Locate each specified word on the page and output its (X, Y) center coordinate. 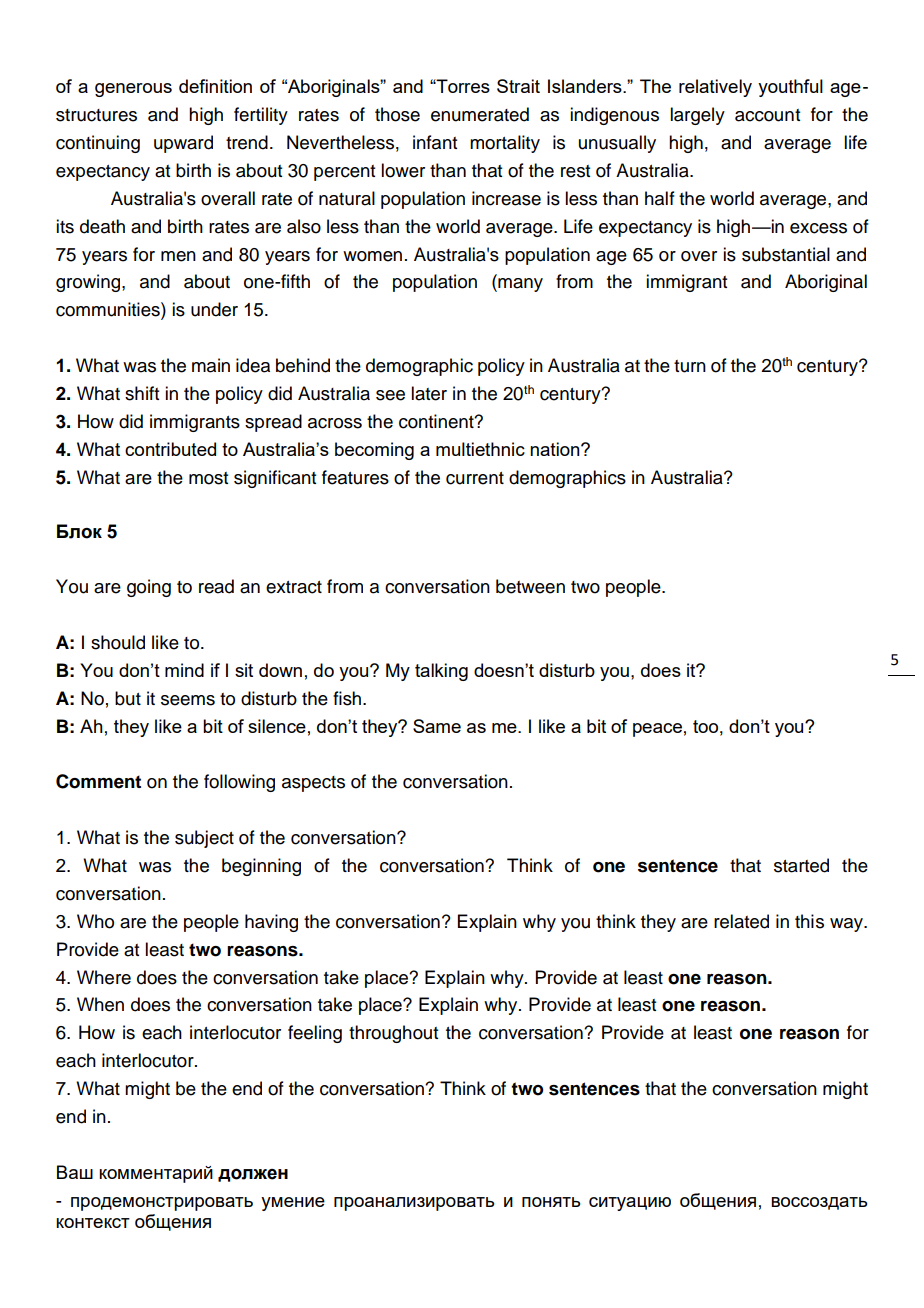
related (741, 921)
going (149, 588)
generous (133, 90)
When (100, 1004)
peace (657, 730)
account (767, 115)
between (530, 586)
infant (435, 142)
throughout (393, 1034)
